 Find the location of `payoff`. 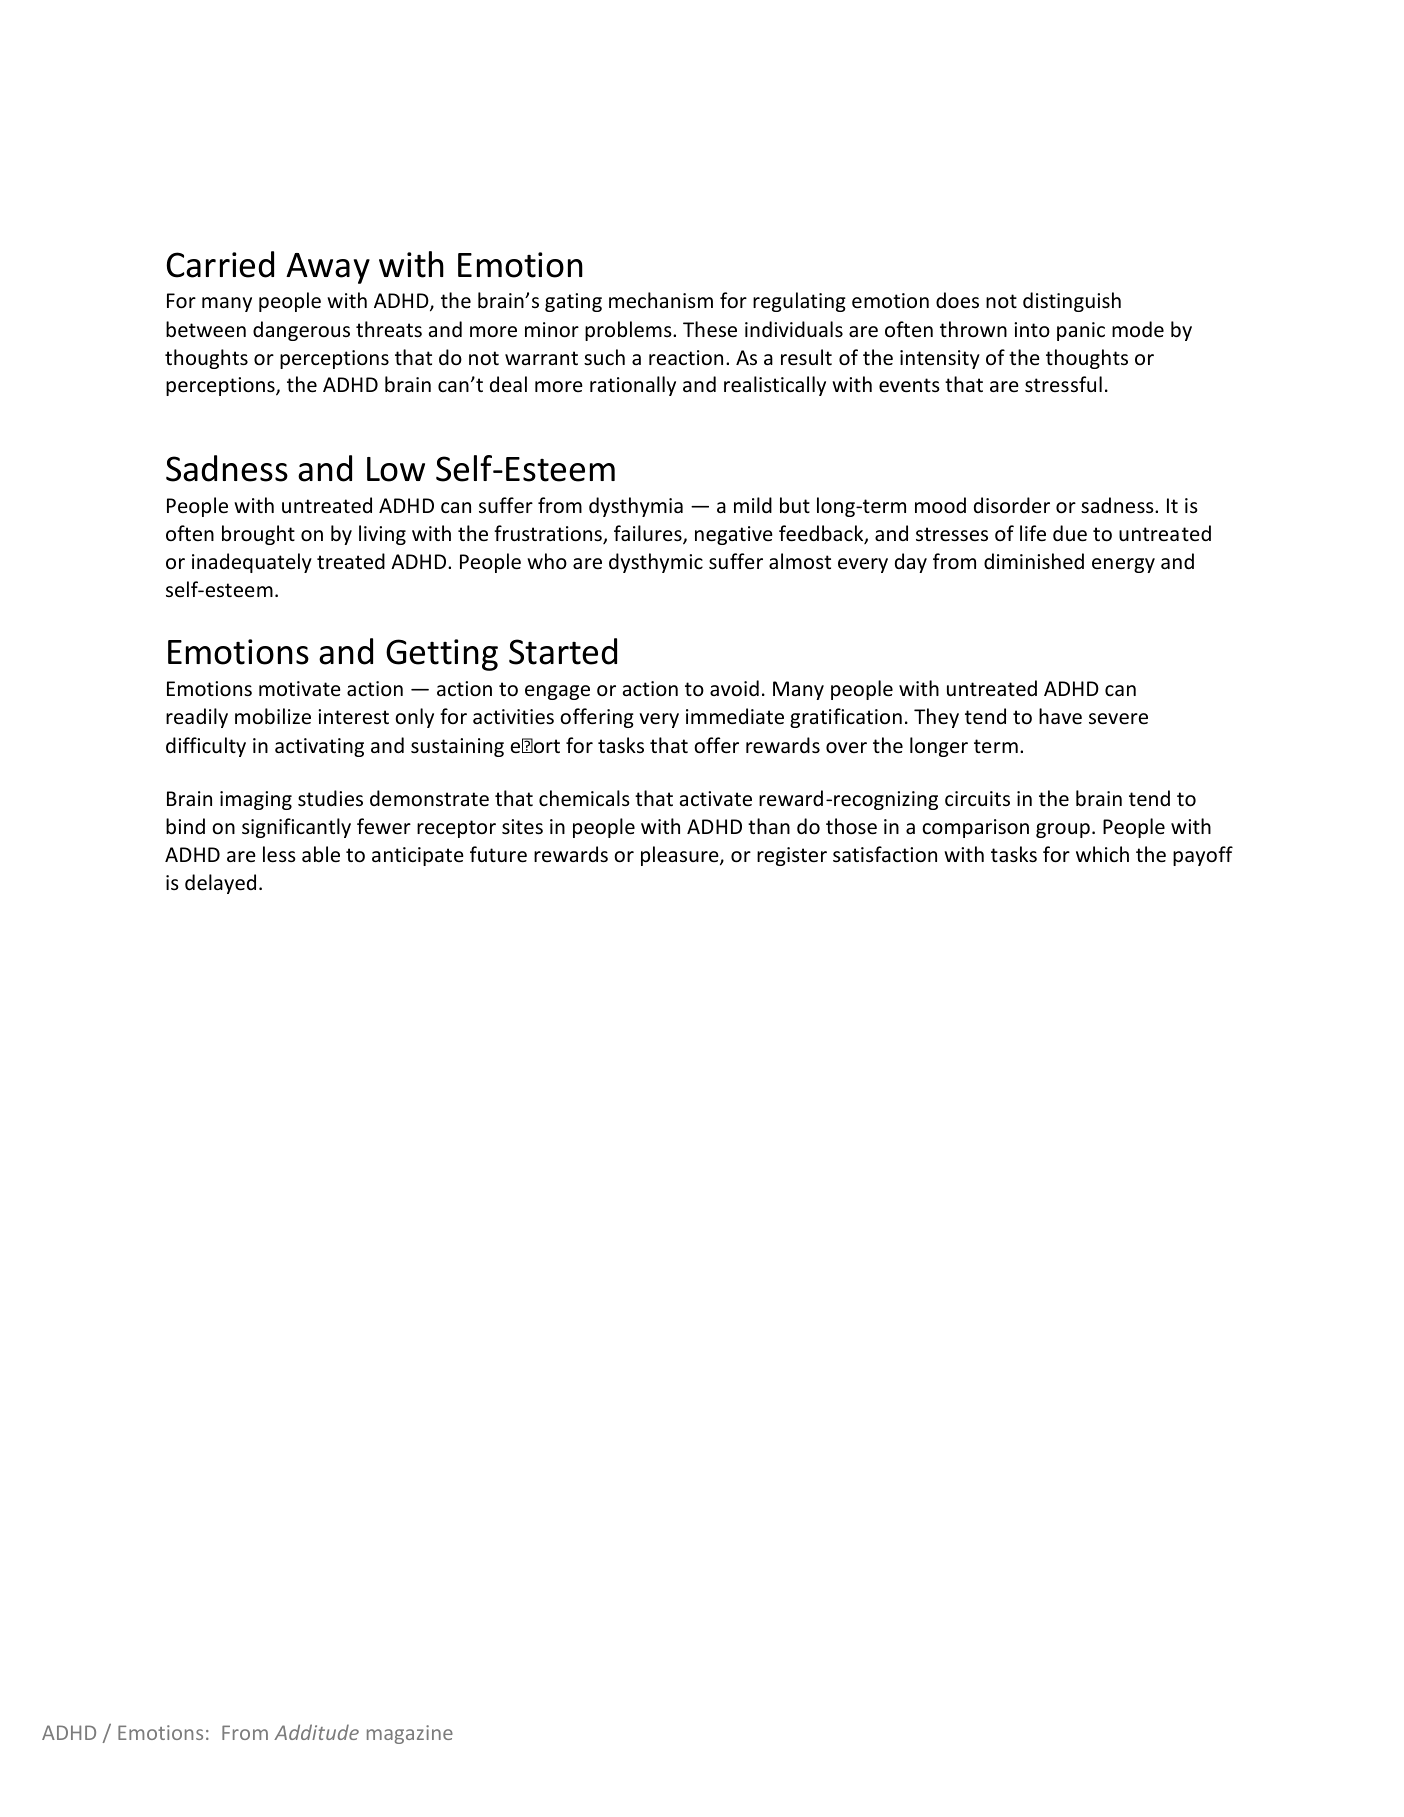

payoff is located at coordinates (1203, 856).
